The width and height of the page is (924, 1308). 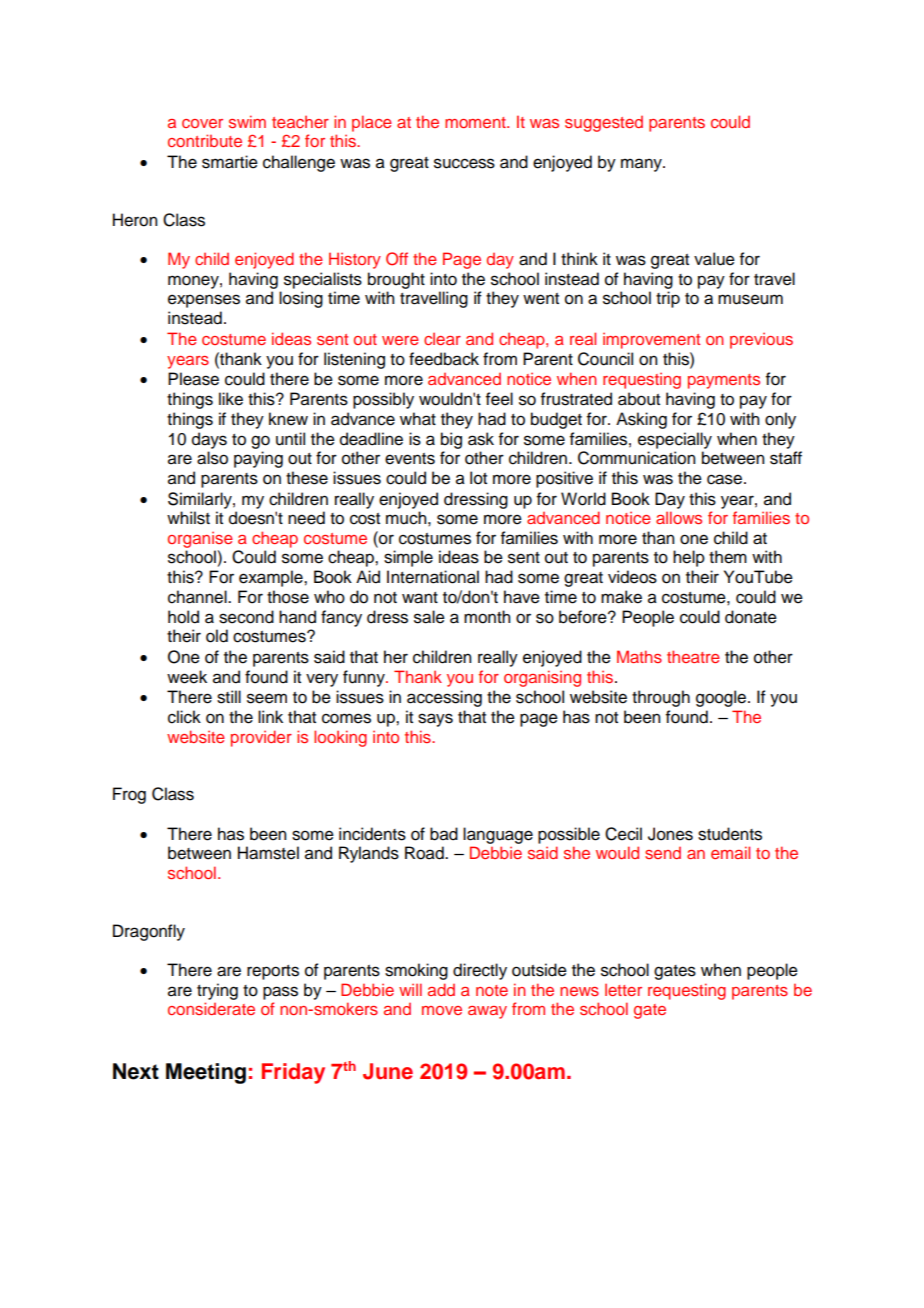 I want to click on move, so click(x=442, y=1010).
